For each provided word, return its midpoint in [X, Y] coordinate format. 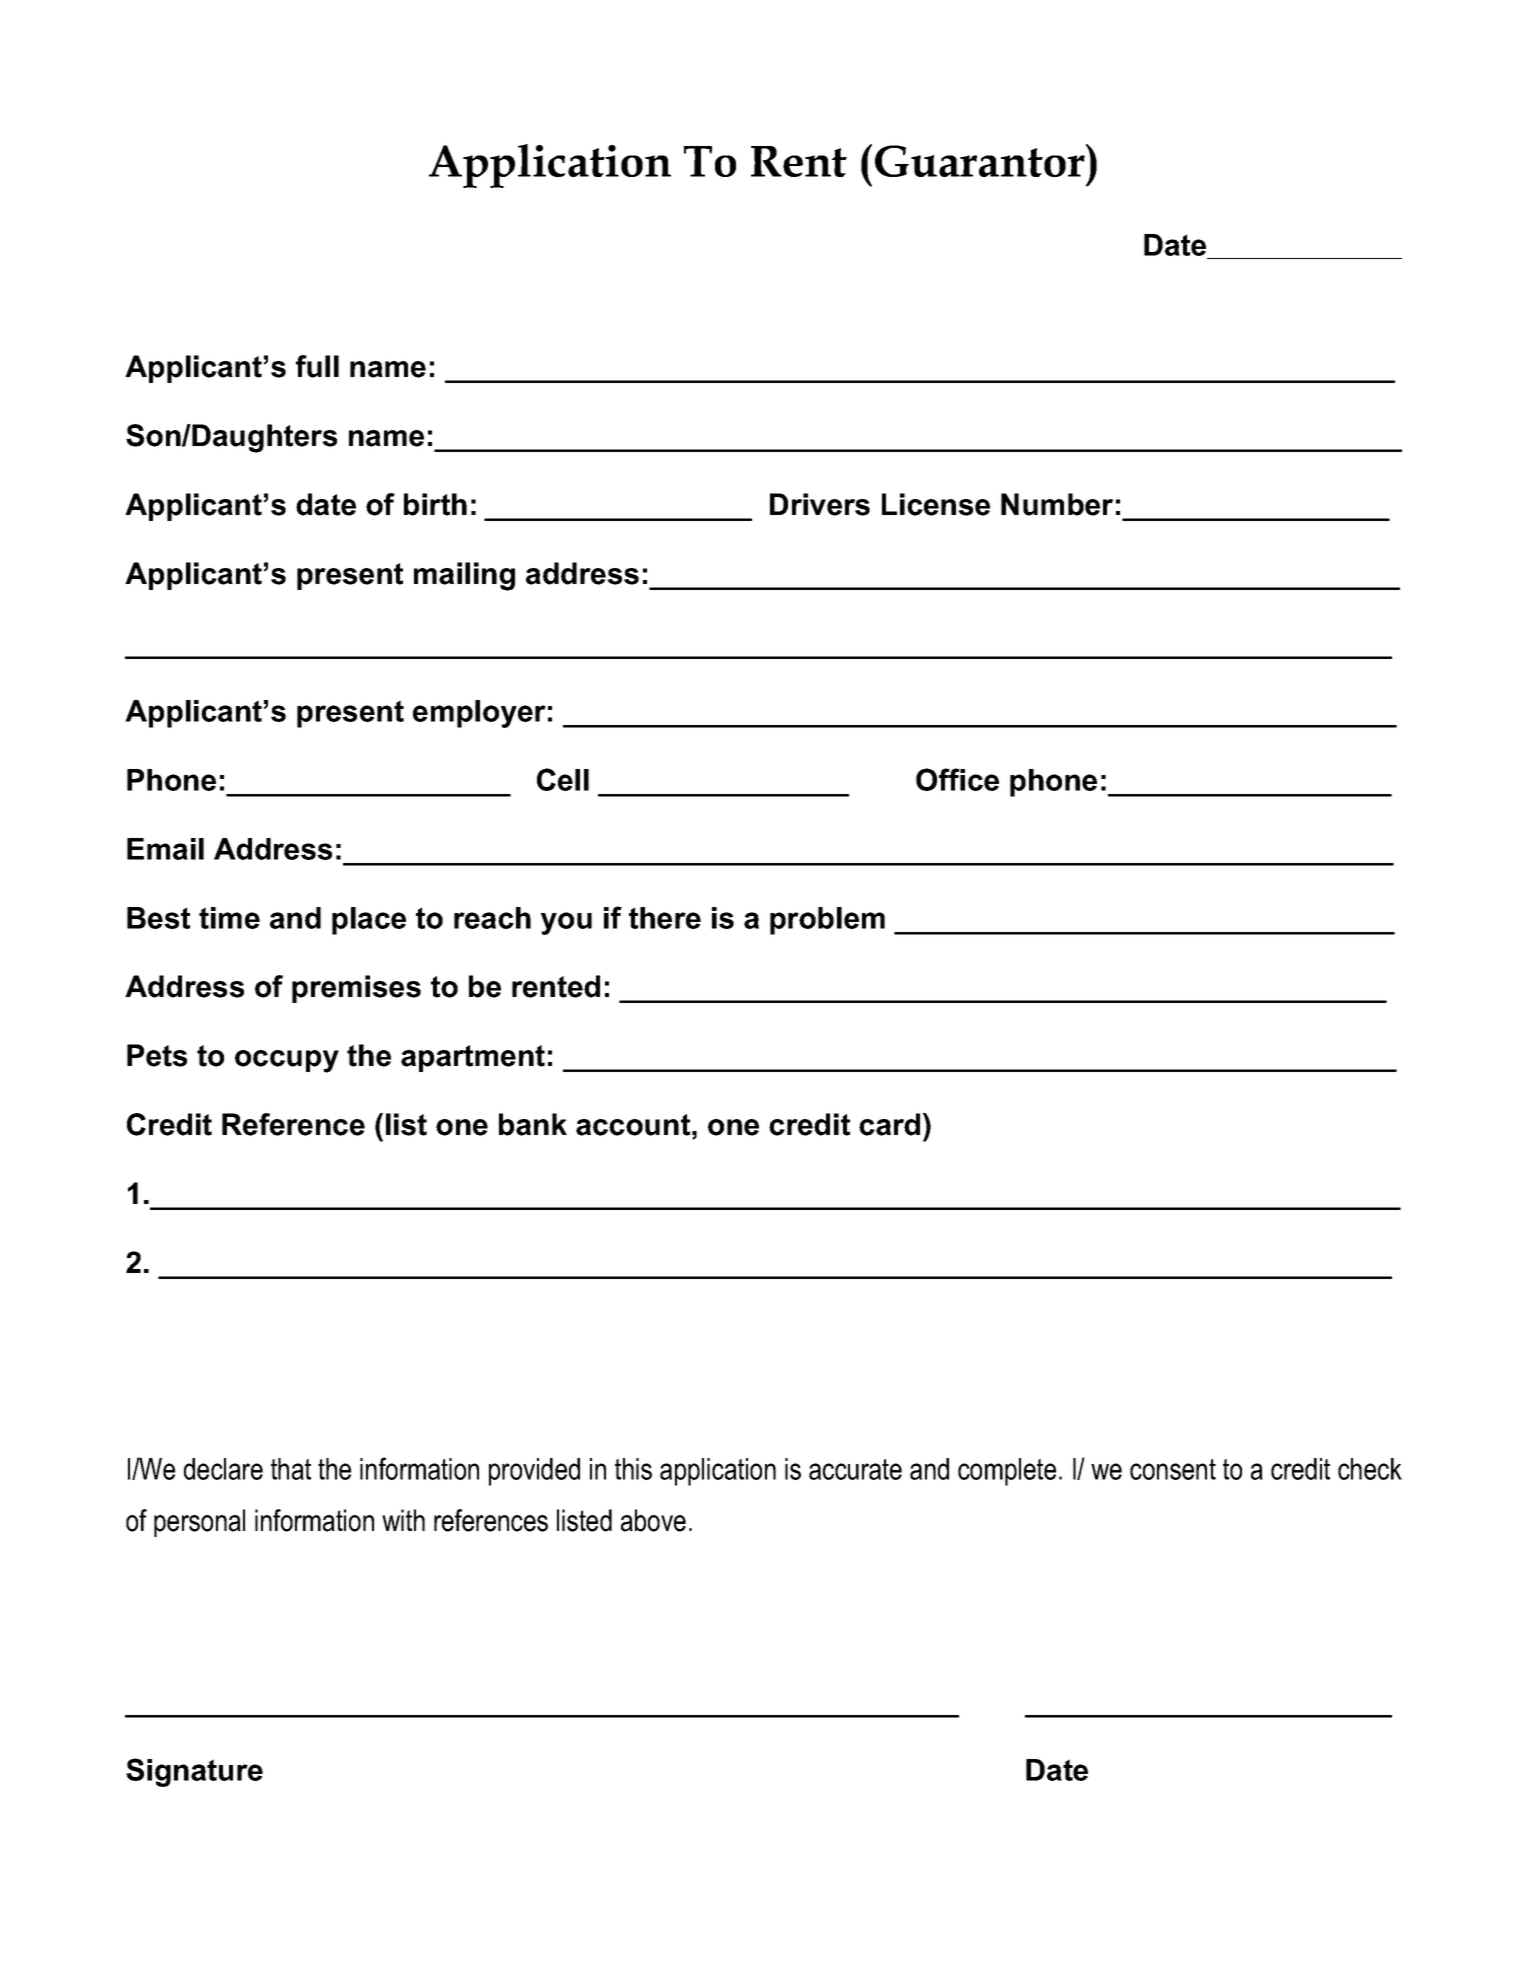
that [291, 1469]
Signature [194, 1772]
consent [1173, 1469]
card [889, 1124]
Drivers [820, 504]
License [936, 504]
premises [356, 989]
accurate [855, 1469]
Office [957, 779]
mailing [464, 576]
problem [827, 921]
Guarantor [981, 160]
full [317, 366]
